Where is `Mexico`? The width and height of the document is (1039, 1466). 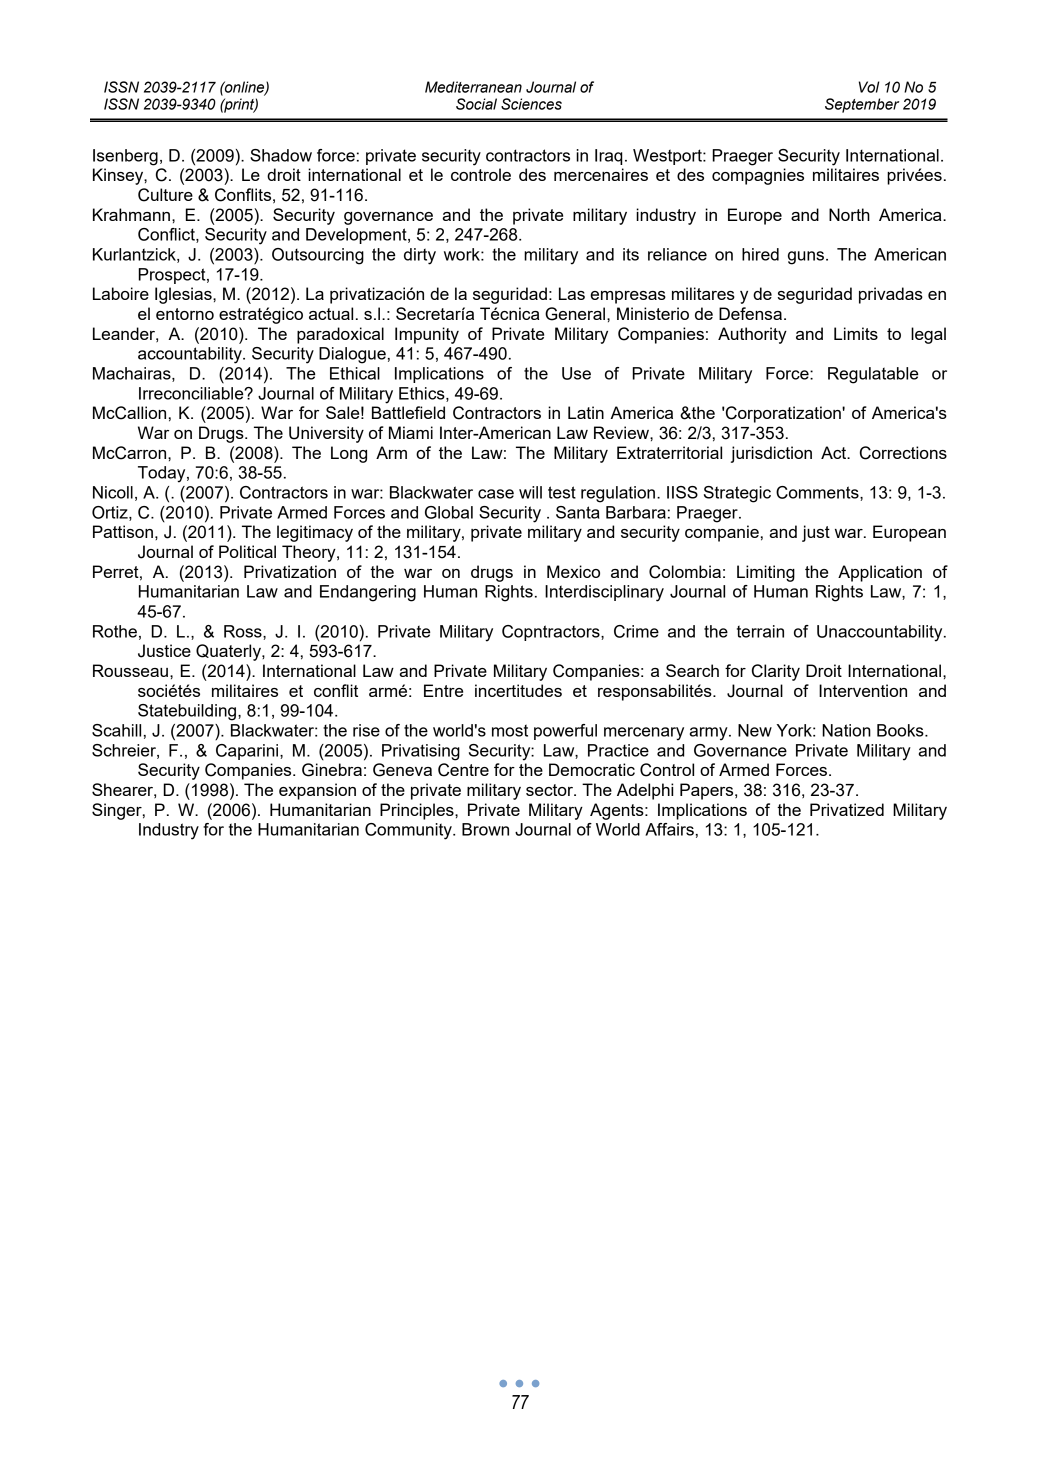
Mexico is located at coordinates (573, 571).
